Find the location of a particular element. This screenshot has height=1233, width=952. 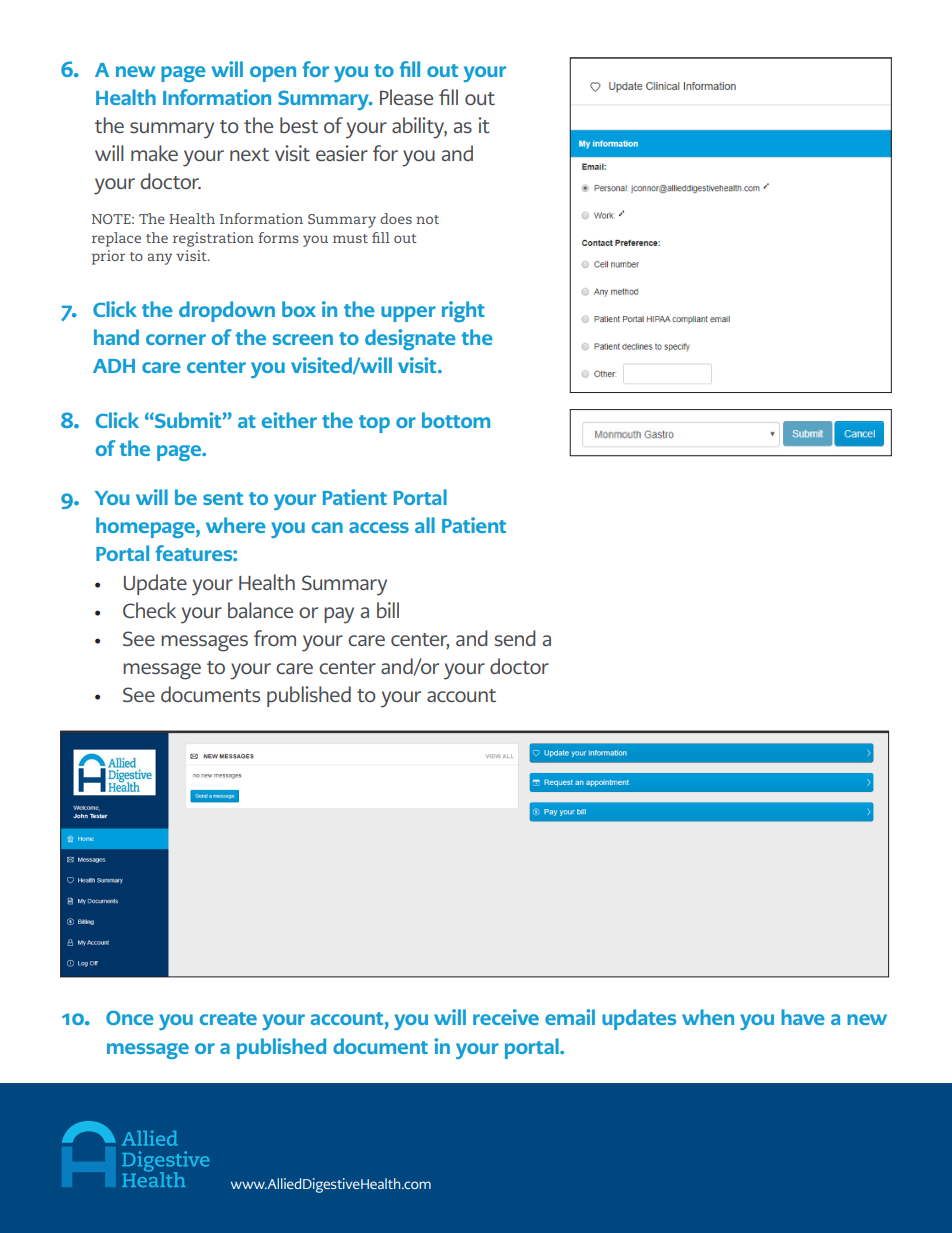

send is located at coordinates (515, 638).
